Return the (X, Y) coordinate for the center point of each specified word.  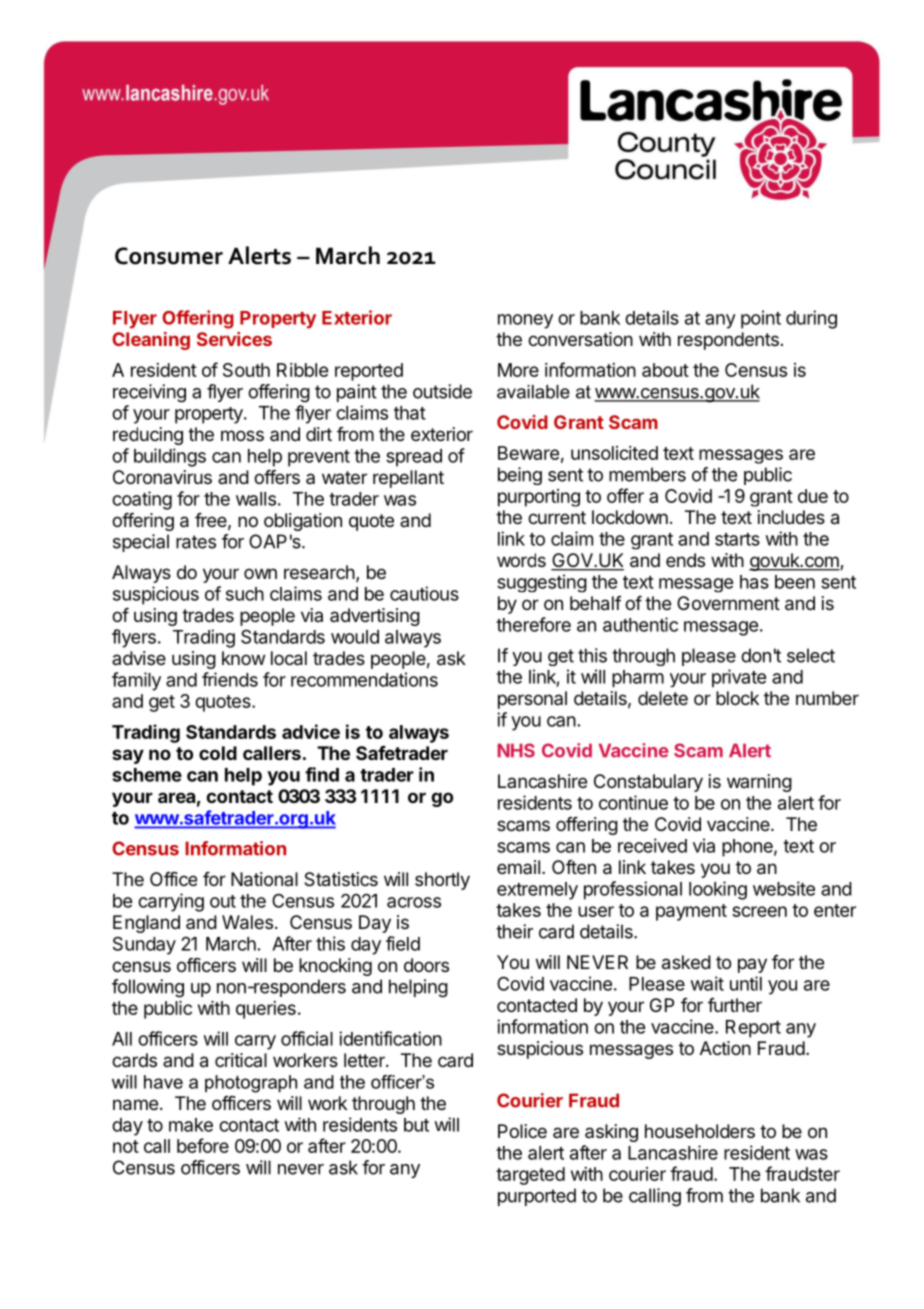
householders (700, 1131)
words (521, 560)
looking (718, 890)
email (518, 867)
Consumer (169, 256)
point (761, 319)
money (525, 321)
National (264, 879)
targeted (530, 1176)
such (245, 594)
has (754, 582)
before (203, 1145)
